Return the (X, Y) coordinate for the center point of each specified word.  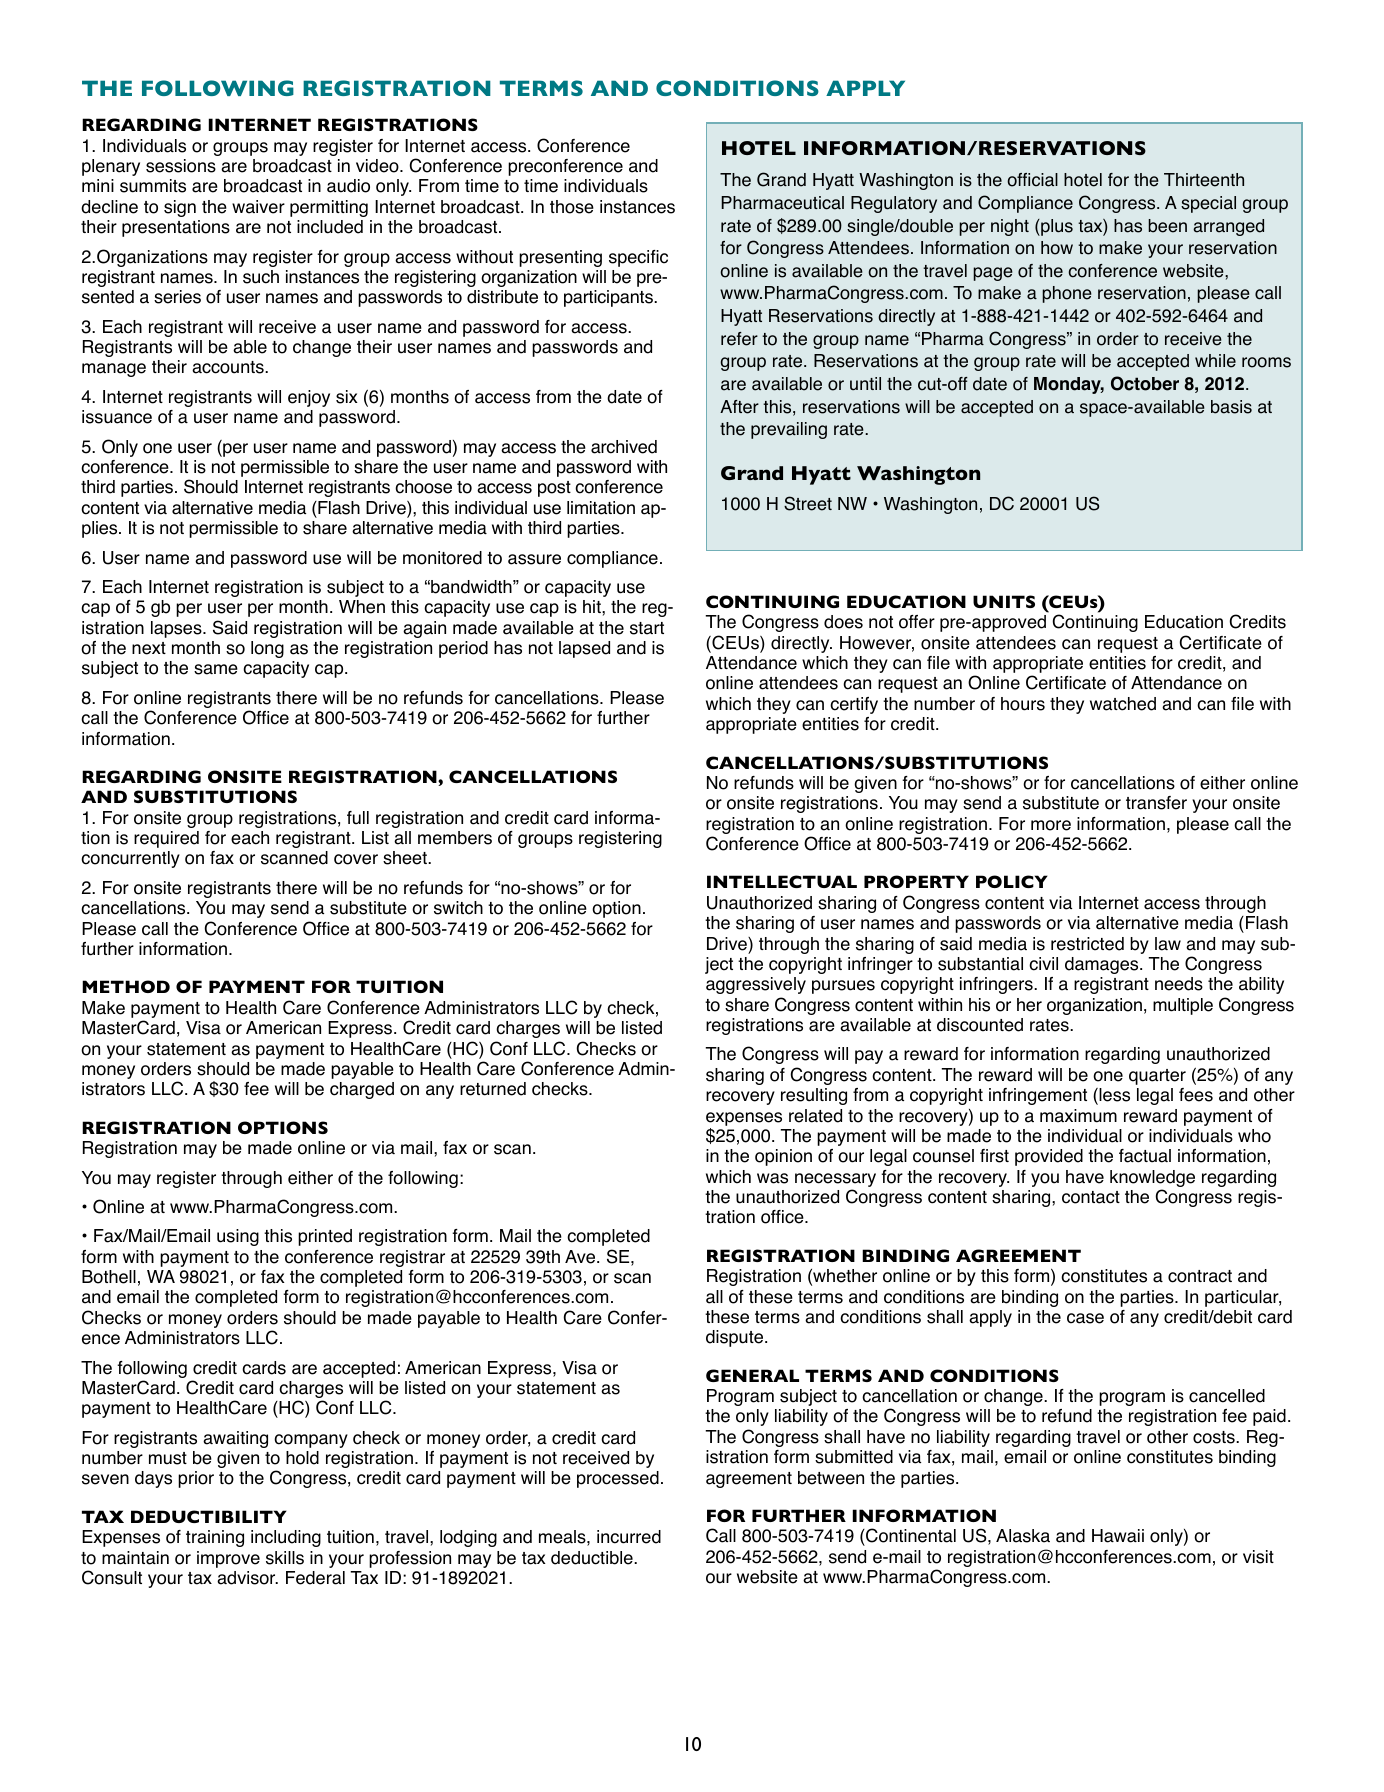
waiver (258, 207)
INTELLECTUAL (782, 881)
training (215, 1538)
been (1167, 226)
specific (638, 258)
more (1051, 825)
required (166, 839)
